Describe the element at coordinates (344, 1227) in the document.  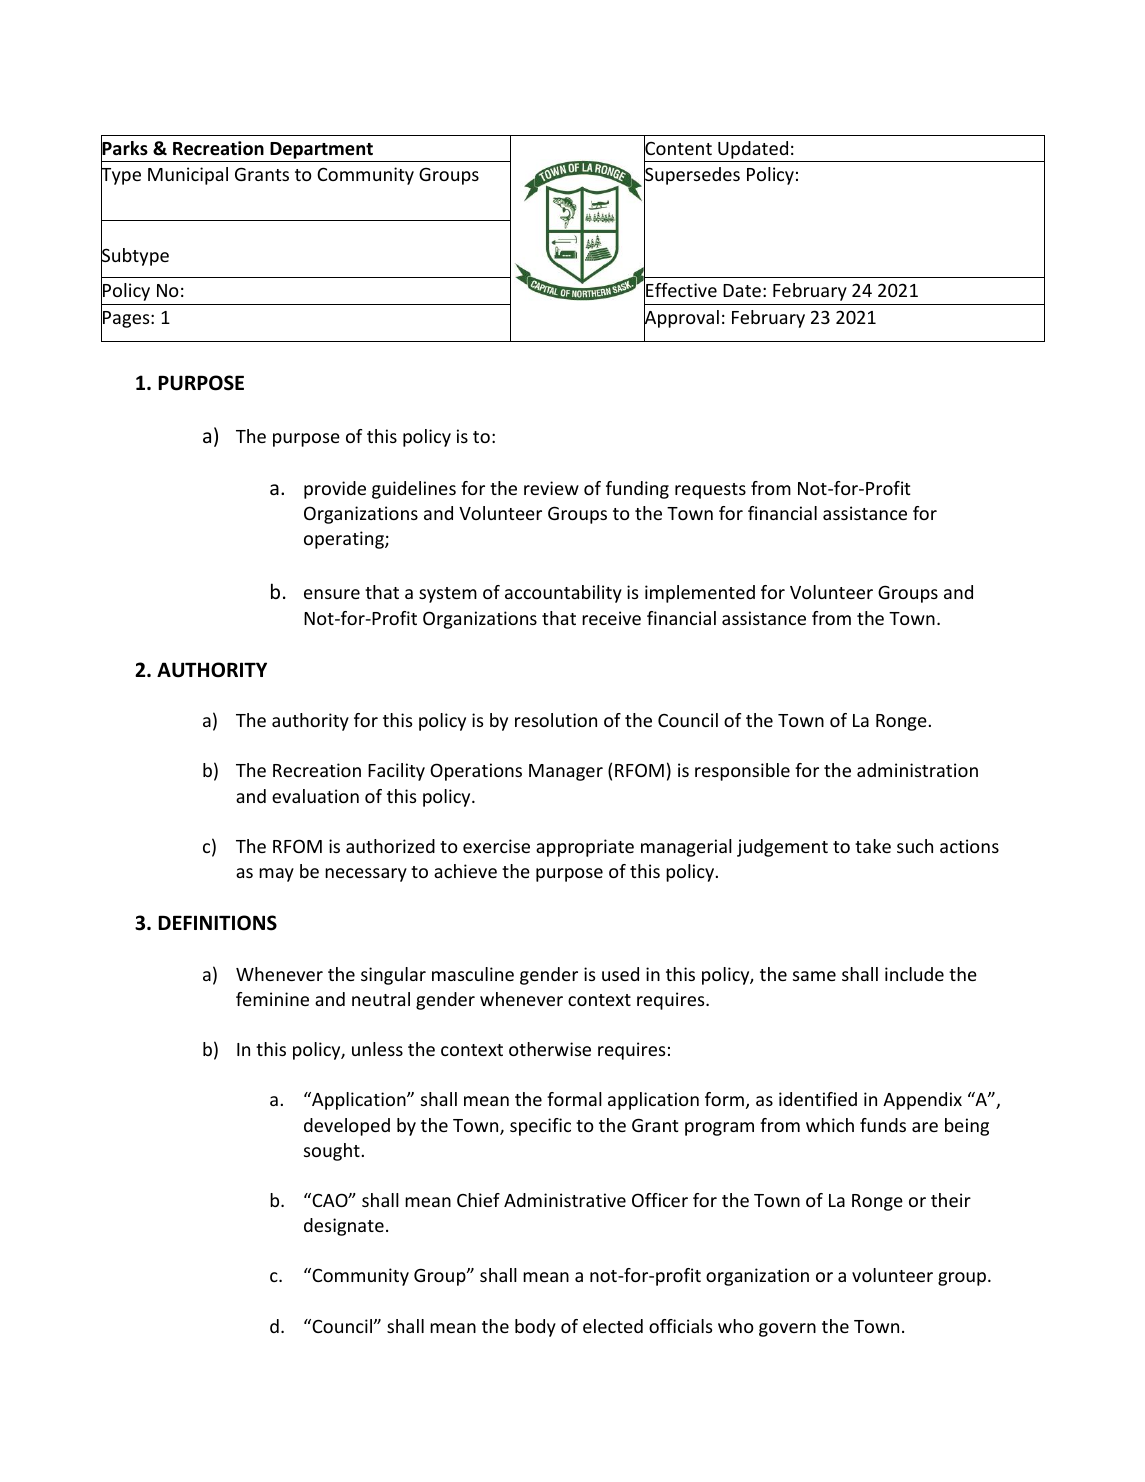
I see `designate` at that location.
